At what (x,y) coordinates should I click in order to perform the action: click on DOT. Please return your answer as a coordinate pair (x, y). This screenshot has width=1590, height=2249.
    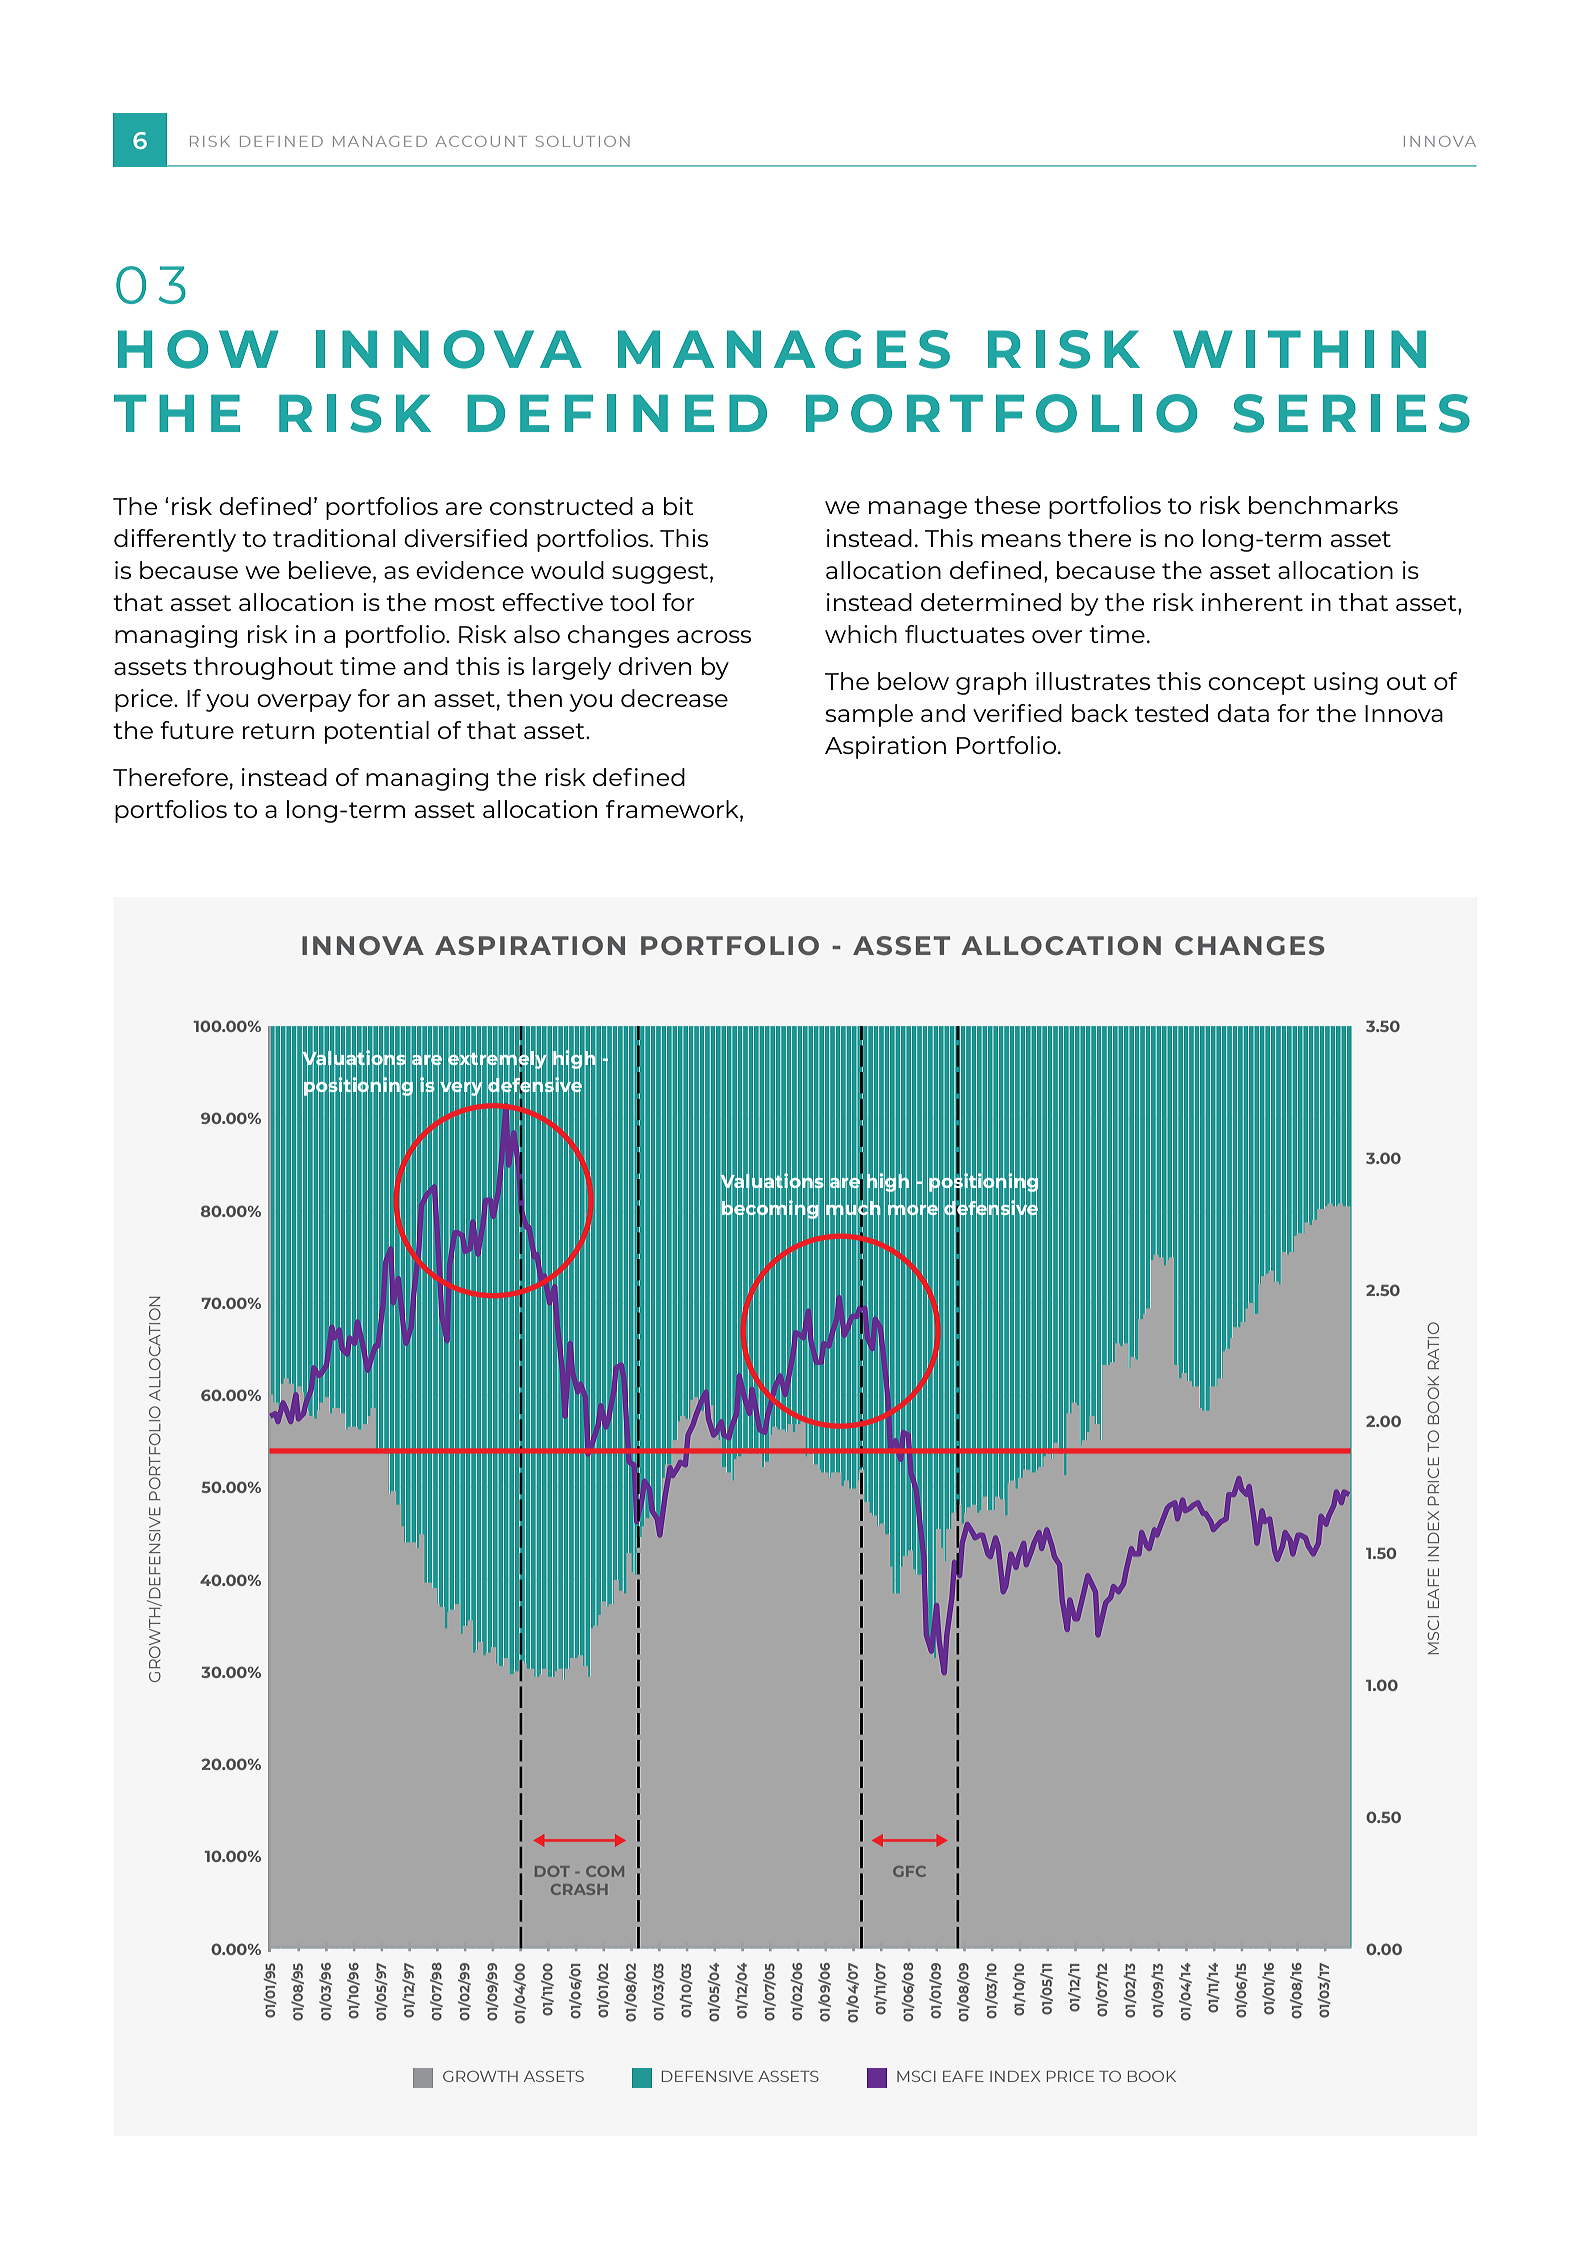
    Looking at the image, I should click on (552, 1871).
